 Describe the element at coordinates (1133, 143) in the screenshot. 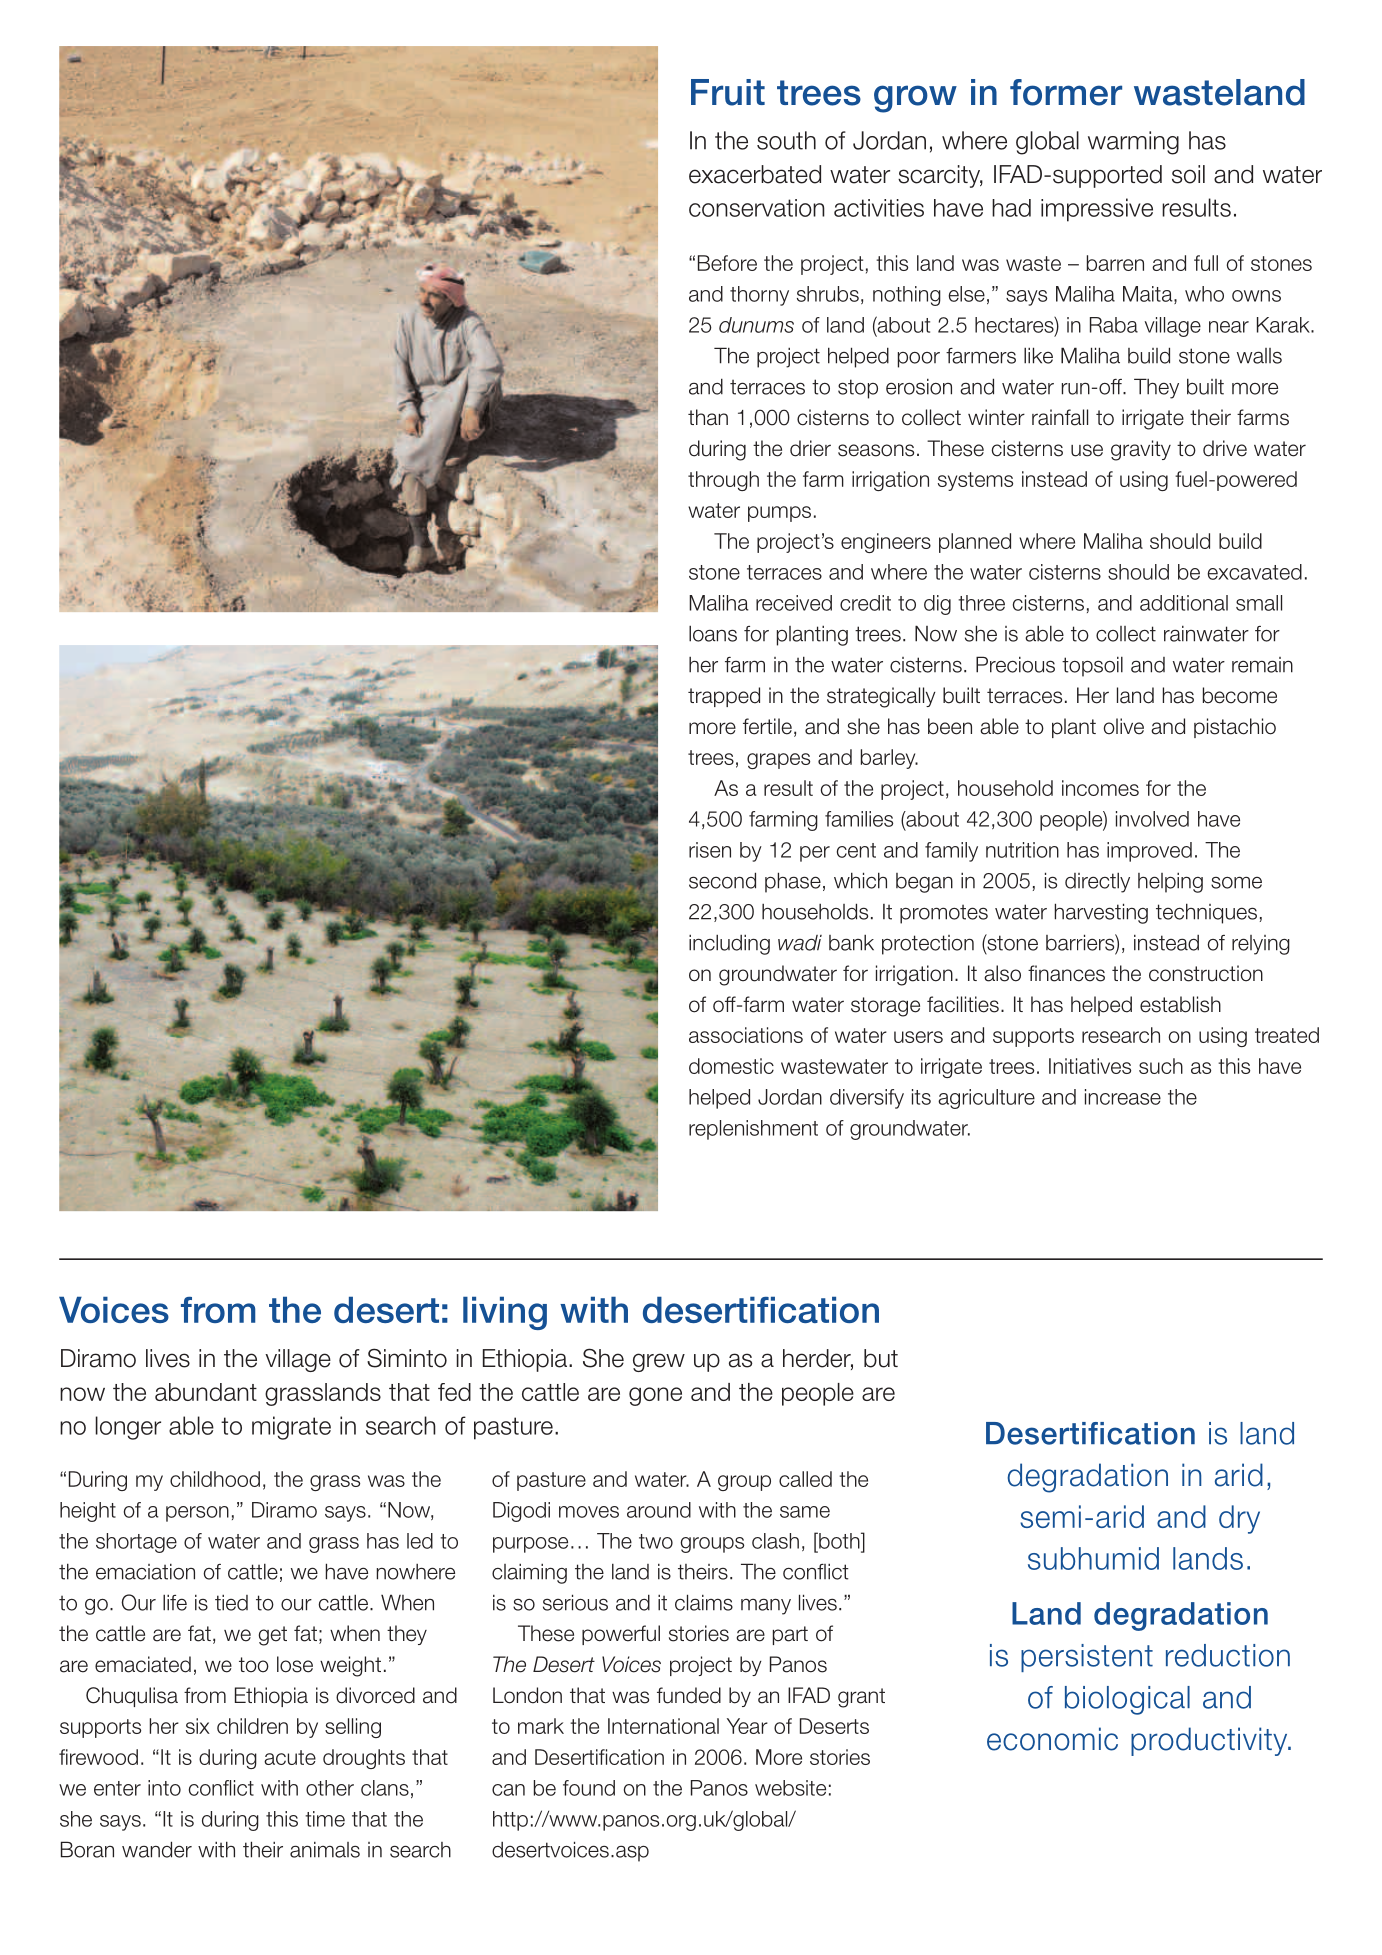

I see `warming` at that location.
